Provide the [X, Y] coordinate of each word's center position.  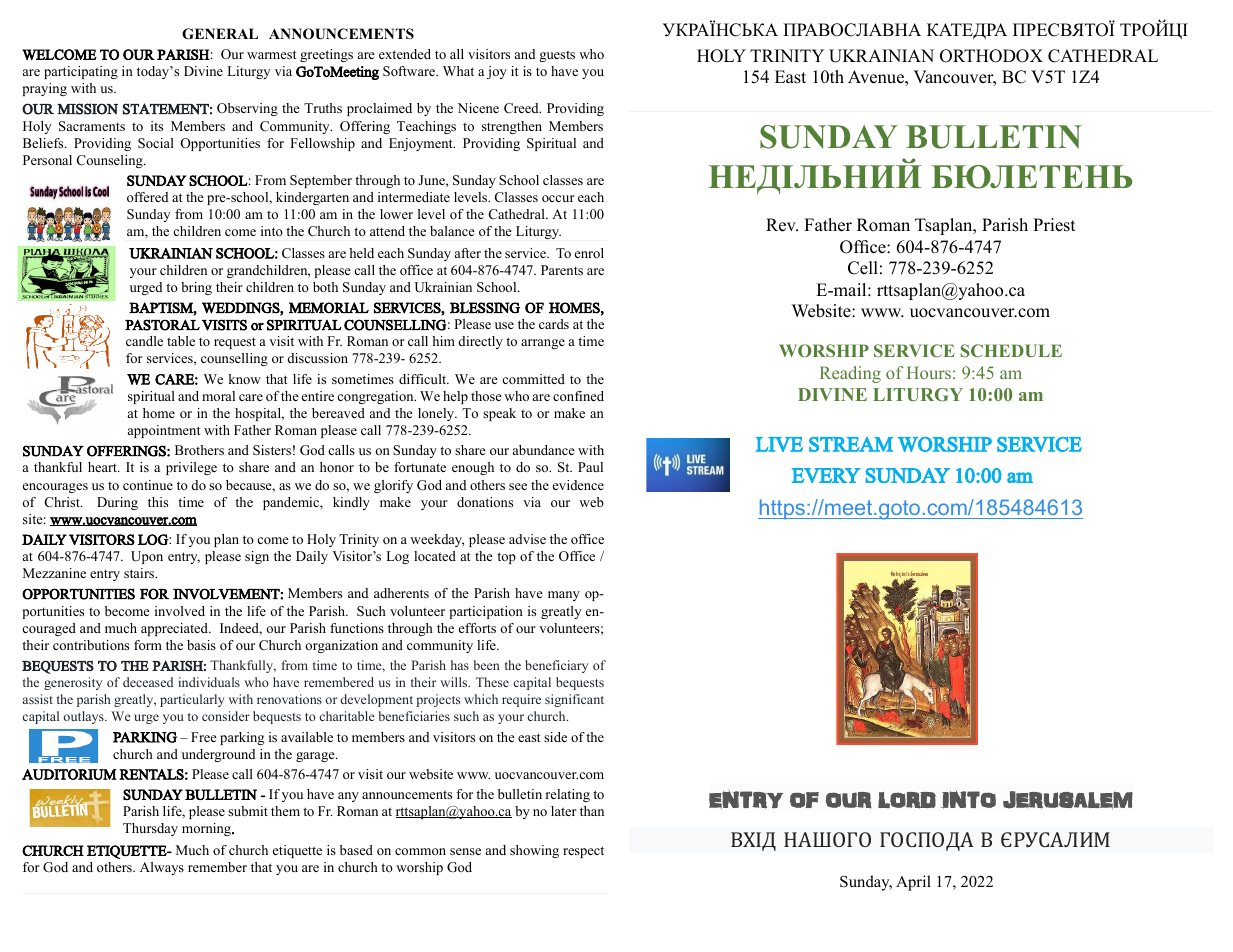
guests [557, 56]
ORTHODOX [991, 56]
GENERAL [220, 34]
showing [534, 851]
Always [162, 868]
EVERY [826, 475]
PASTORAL [162, 325]
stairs [140, 573]
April [913, 883]
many [564, 596]
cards [554, 324]
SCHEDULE [1011, 350]
